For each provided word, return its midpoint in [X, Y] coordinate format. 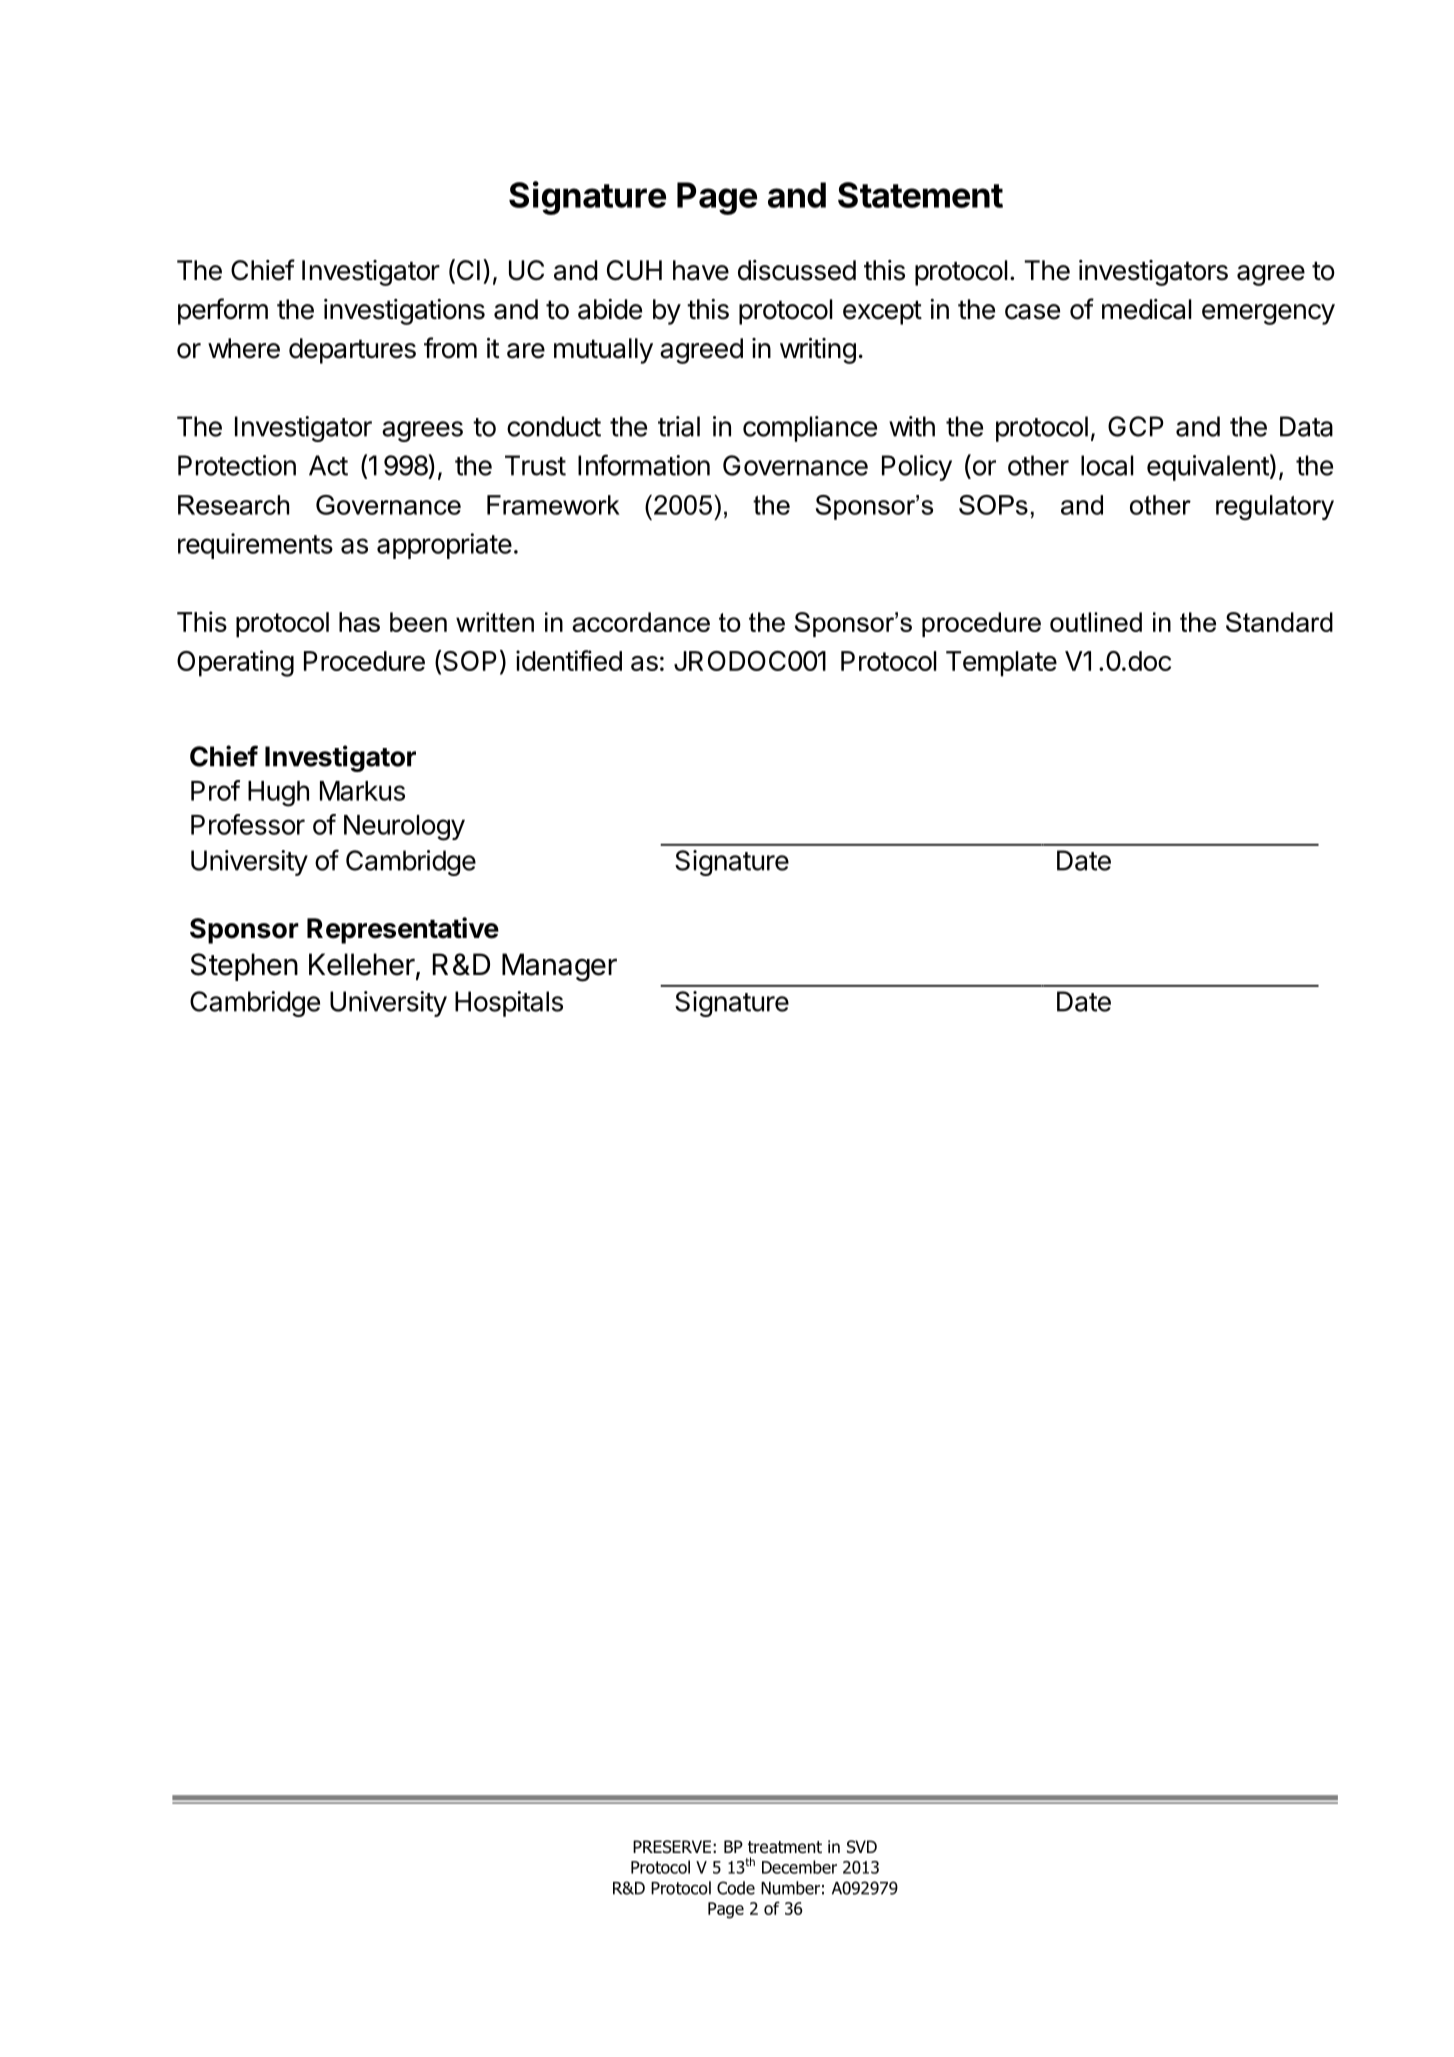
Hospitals [509, 1004]
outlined [1096, 622]
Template [1001, 664]
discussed [797, 270]
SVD [862, 1847]
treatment [785, 1847]
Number [790, 1888]
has [359, 622]
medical [1147, 309]
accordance [641, 622]
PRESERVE [672, 1847]
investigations [404, 312]
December [799, 1867]
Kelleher [362, 964]
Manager [559, 967]
